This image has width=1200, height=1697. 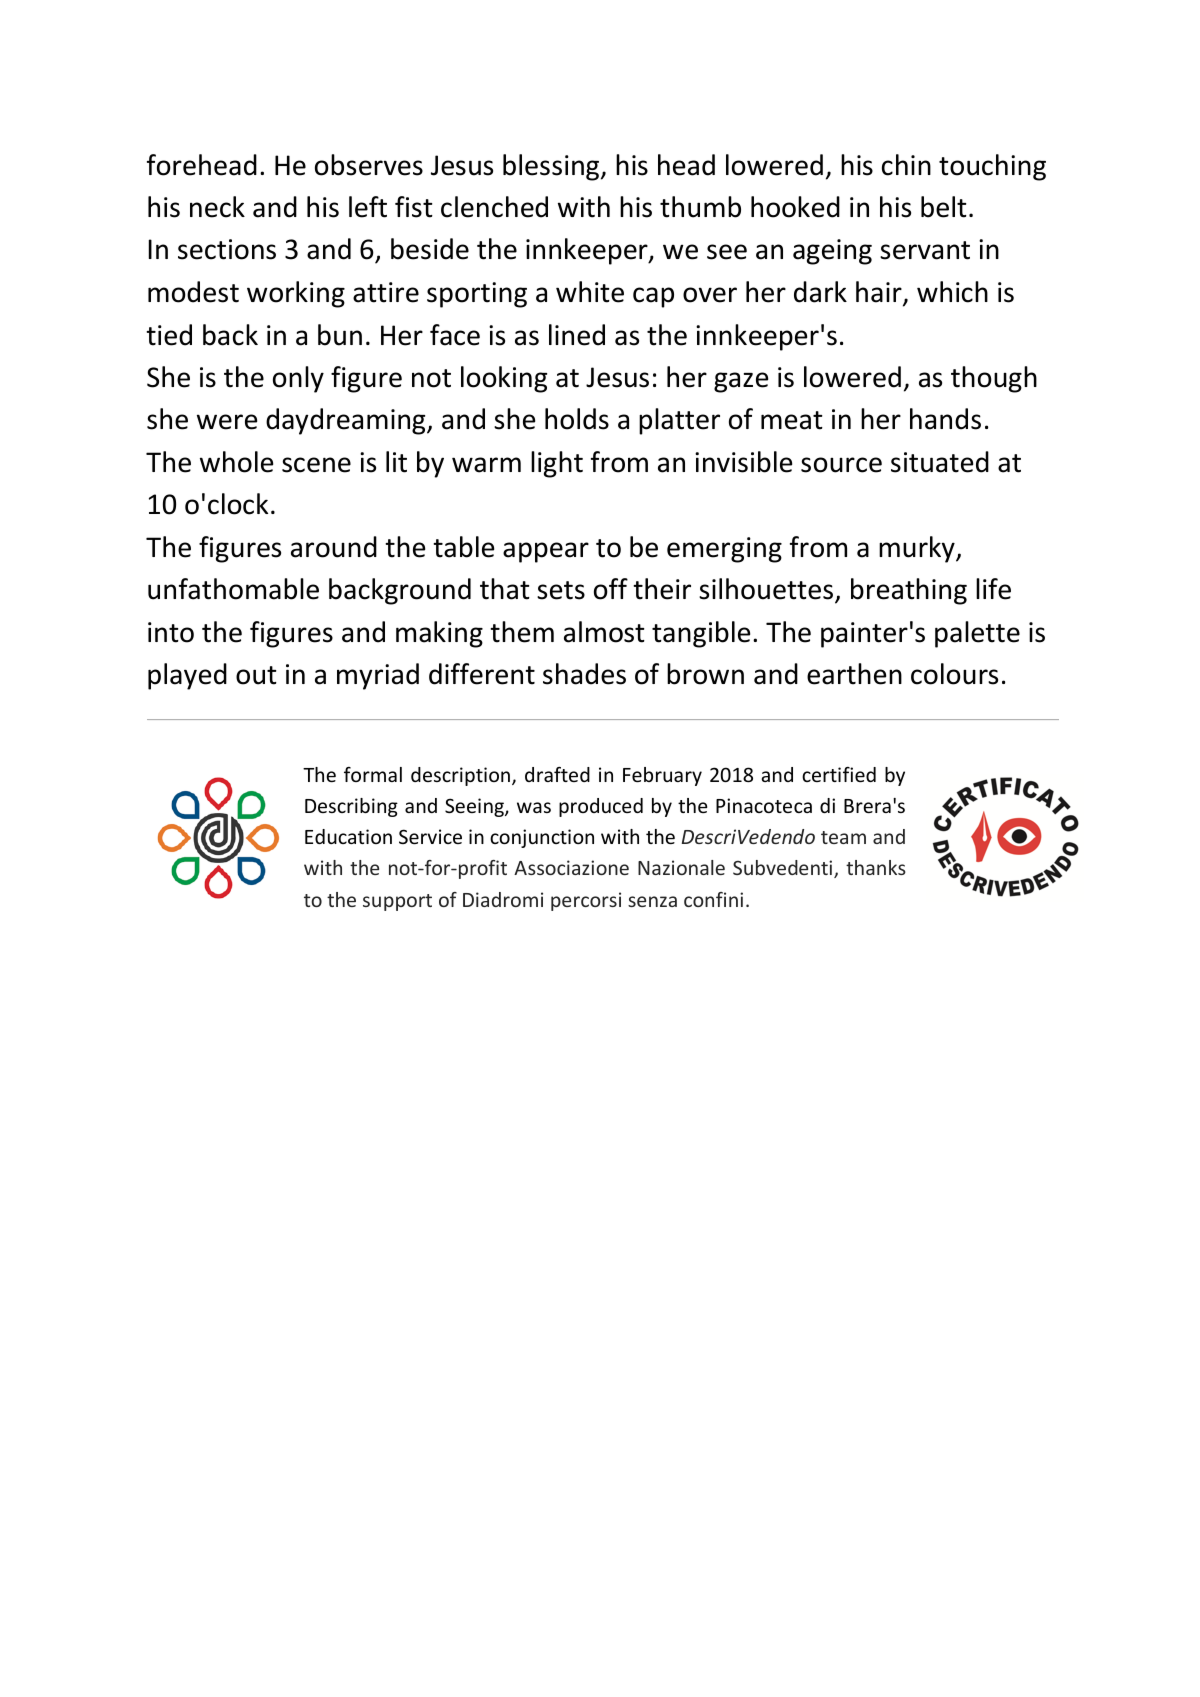 I want to click on Education, so click(x=348, y=836).
